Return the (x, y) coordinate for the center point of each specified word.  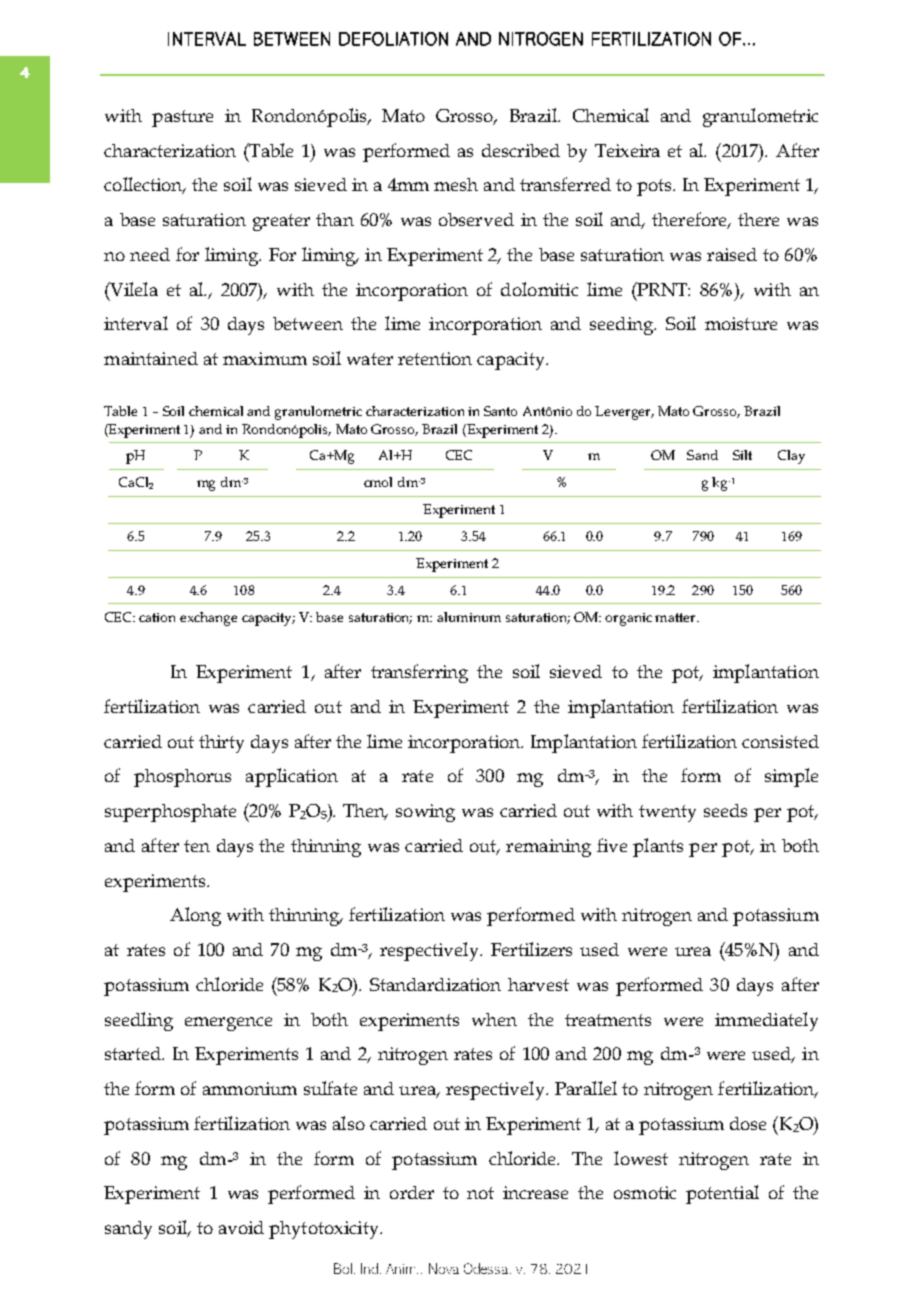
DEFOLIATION (393, 39)
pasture (182, 118)
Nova (444, 1268)
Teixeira (627, 150)
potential (722, 1194)
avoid (241, 1227)
